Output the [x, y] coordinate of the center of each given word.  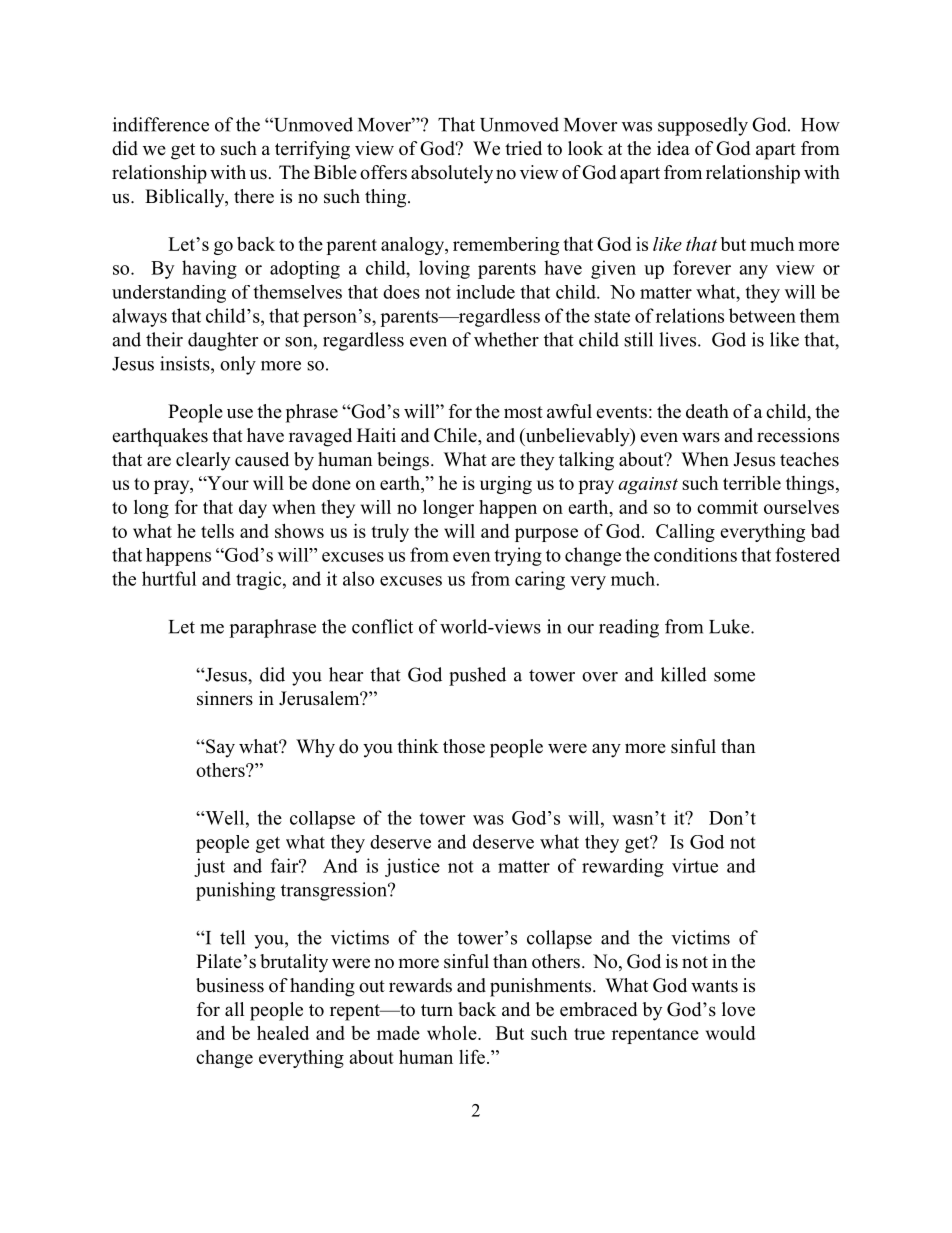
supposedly [703, 126]
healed [283, 1033]
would [731, 1033]
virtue [695, 865]
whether [506, 339]
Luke [730, 626]
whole [453, 1033]
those [464, 746]
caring [540, 580]
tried [523, 148]
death [707, 411]
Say [219, 748]
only [238, 365]
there [254, 196]
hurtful [169, 578]
